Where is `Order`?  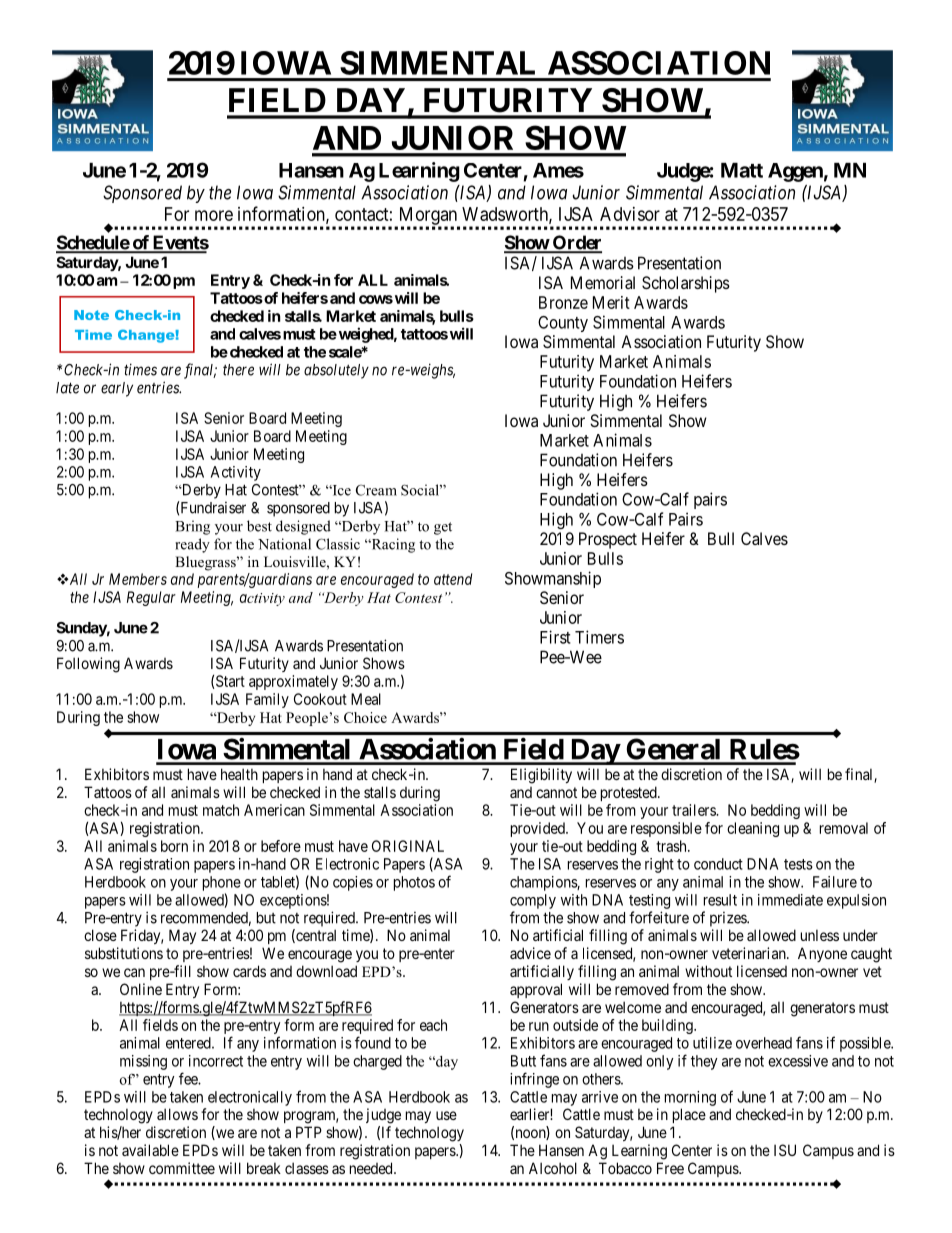 Order is located at coordinates (576, 243).
